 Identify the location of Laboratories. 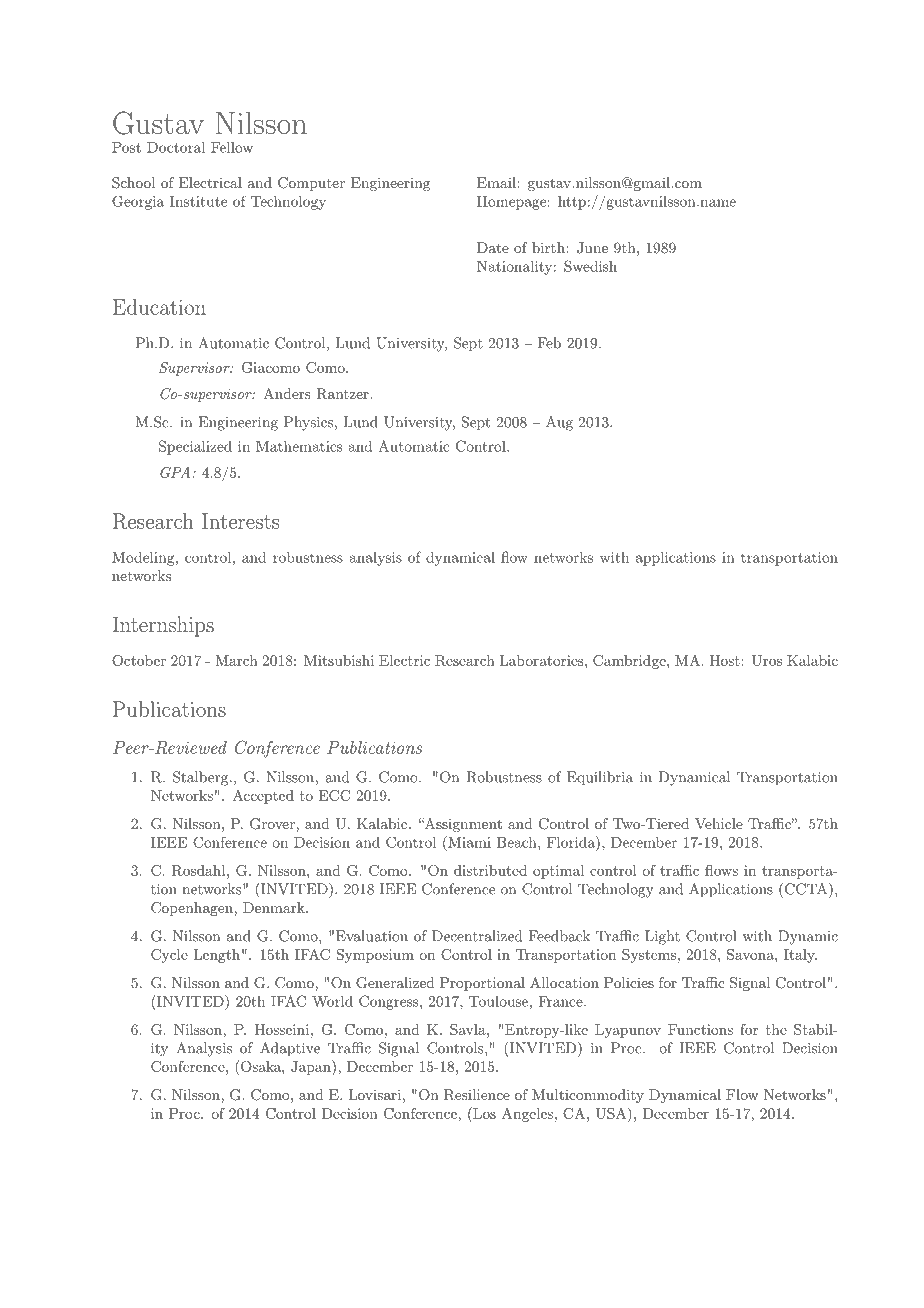
(541, 660).
